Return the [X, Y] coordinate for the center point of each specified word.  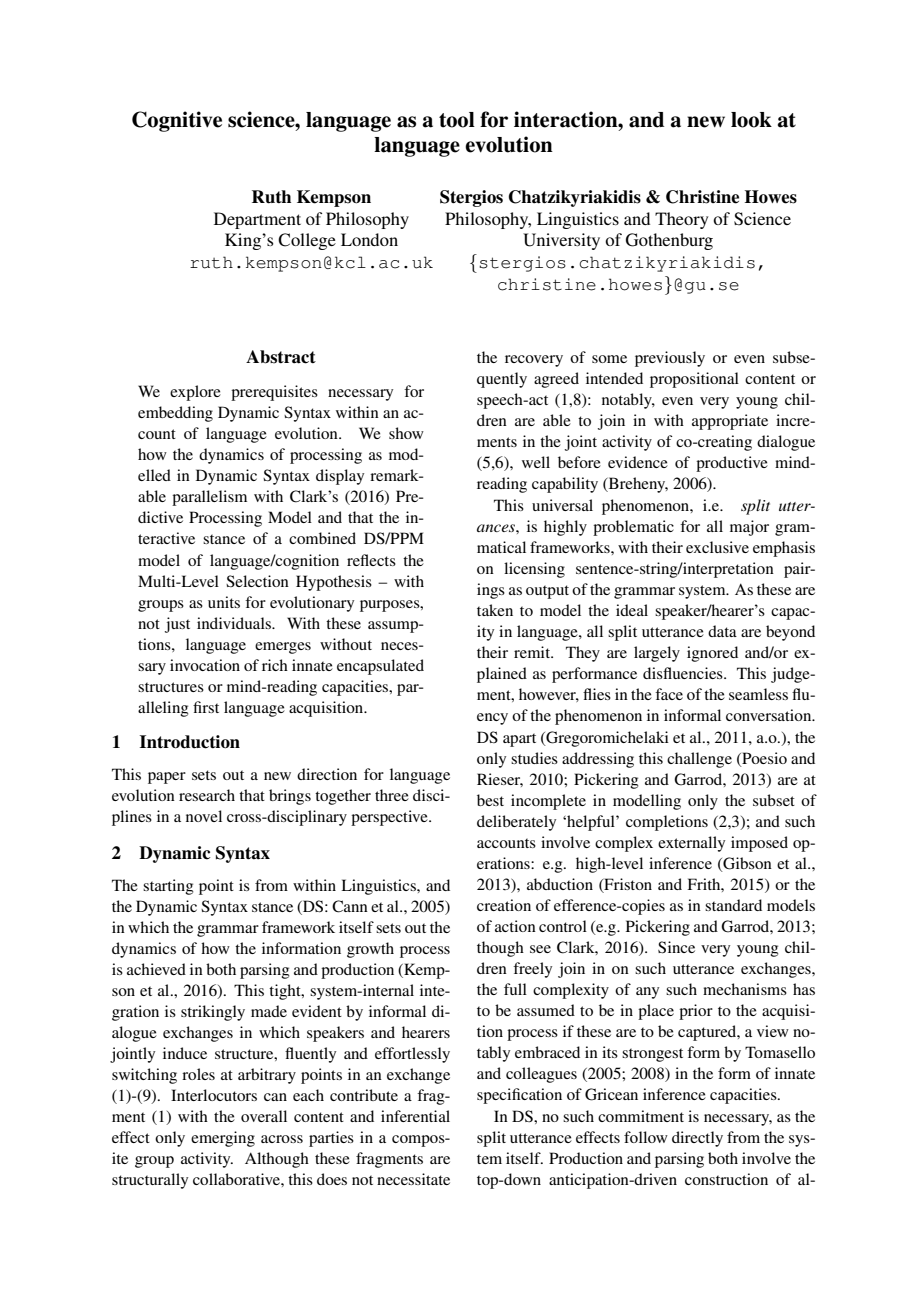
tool [457, 120]
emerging [223, 1139]
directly [697, 1139]
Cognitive [177, 121]
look [751, 120]
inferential [415, 1116]
